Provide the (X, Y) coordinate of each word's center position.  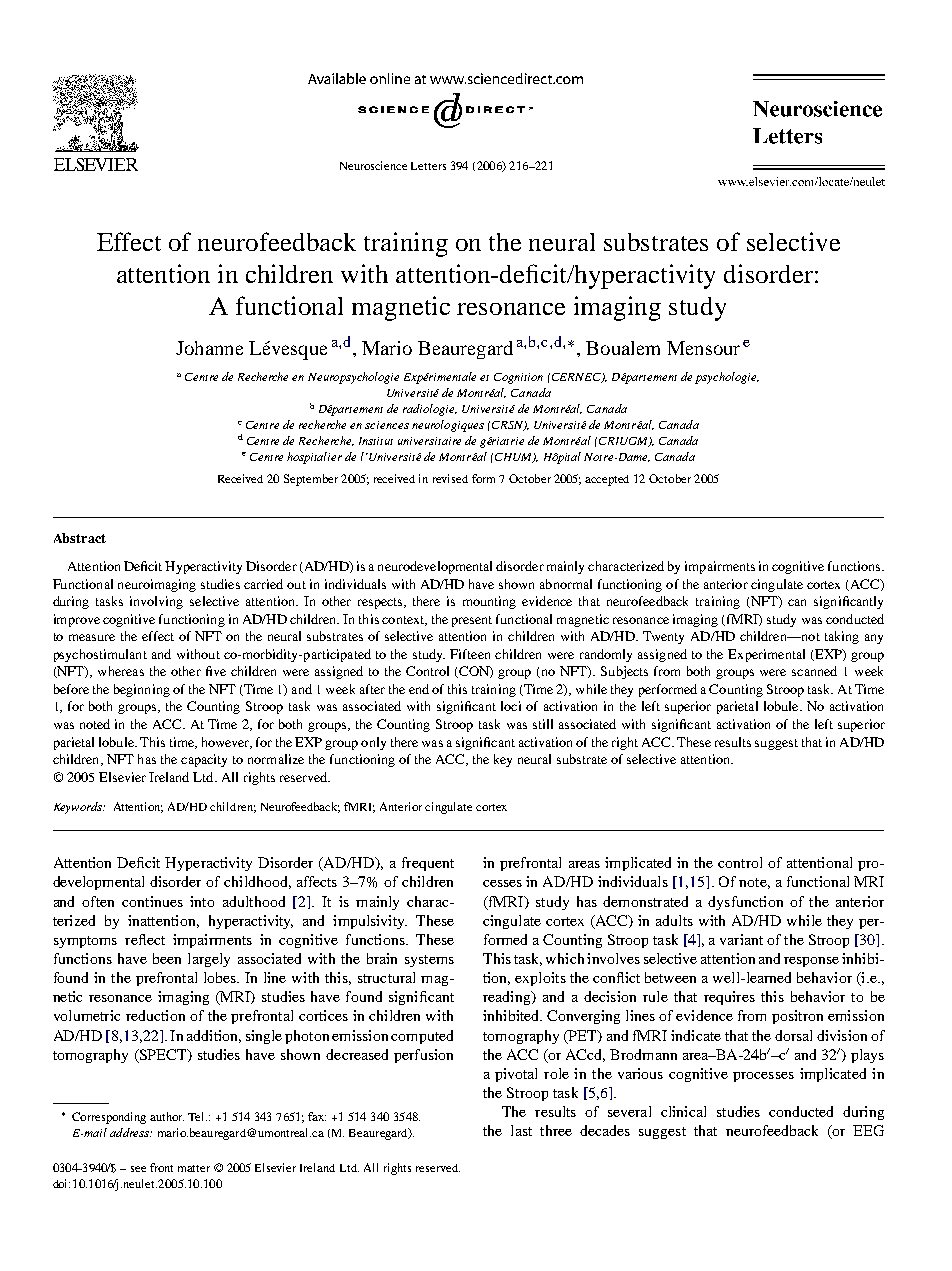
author (167, 1116)
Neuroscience (373, 165)
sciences (387, 425)
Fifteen (470, 654)
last (521, 1130)
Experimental (766, 655)
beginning (142, 690)
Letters (428, 166)
